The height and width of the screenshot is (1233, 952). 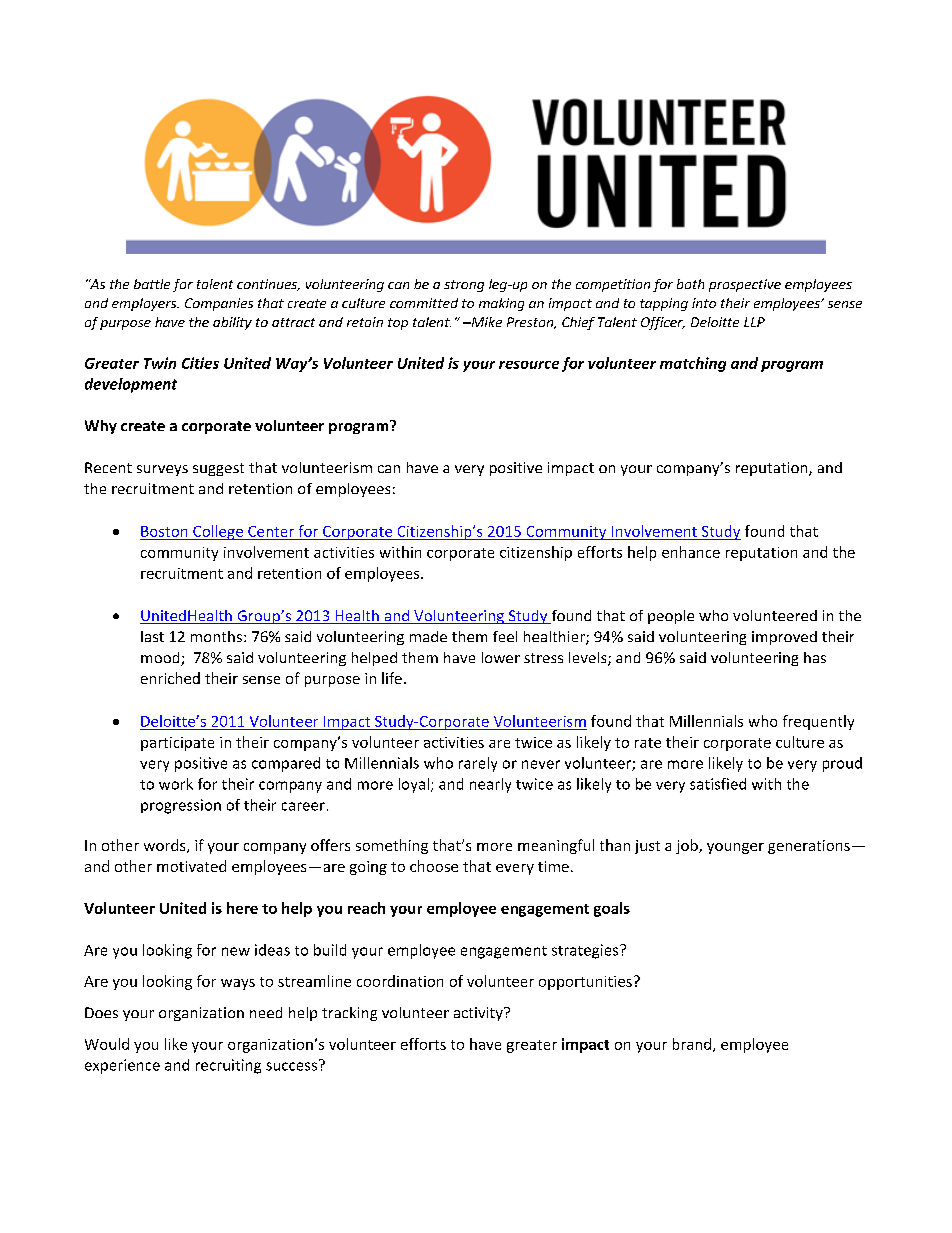 I want to click on recruiting, so click(x=228, y=1066).
